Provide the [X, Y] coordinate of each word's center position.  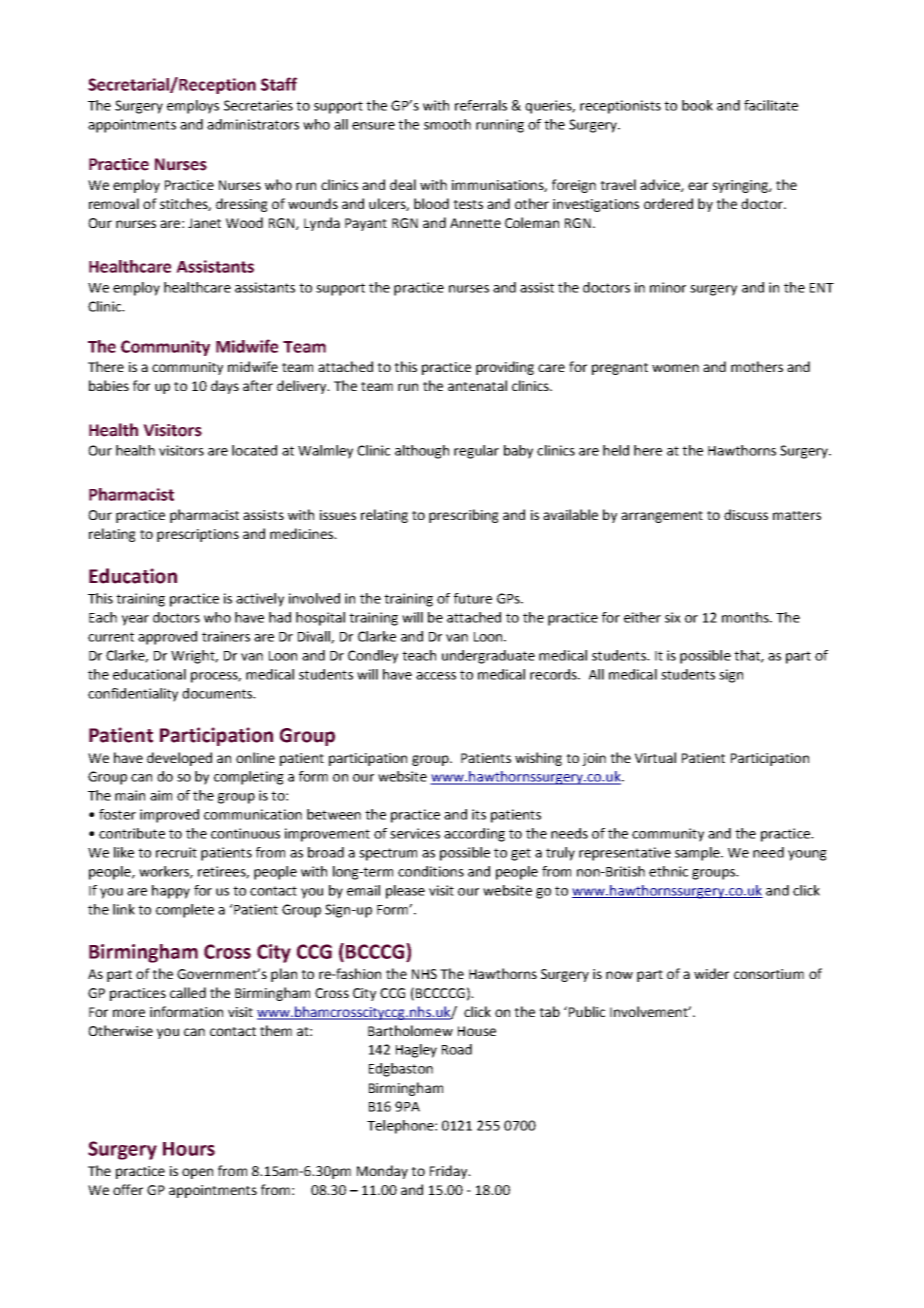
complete [185, 911]
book [697, 105]
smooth [447, 124]
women [675, 368]
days [225, 387]
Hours [189, 1149]
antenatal [477, 385]
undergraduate [488, 657]
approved [167, 638]
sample [698, 854]
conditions [431, 871]
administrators [253, 124]
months [746, 617]
